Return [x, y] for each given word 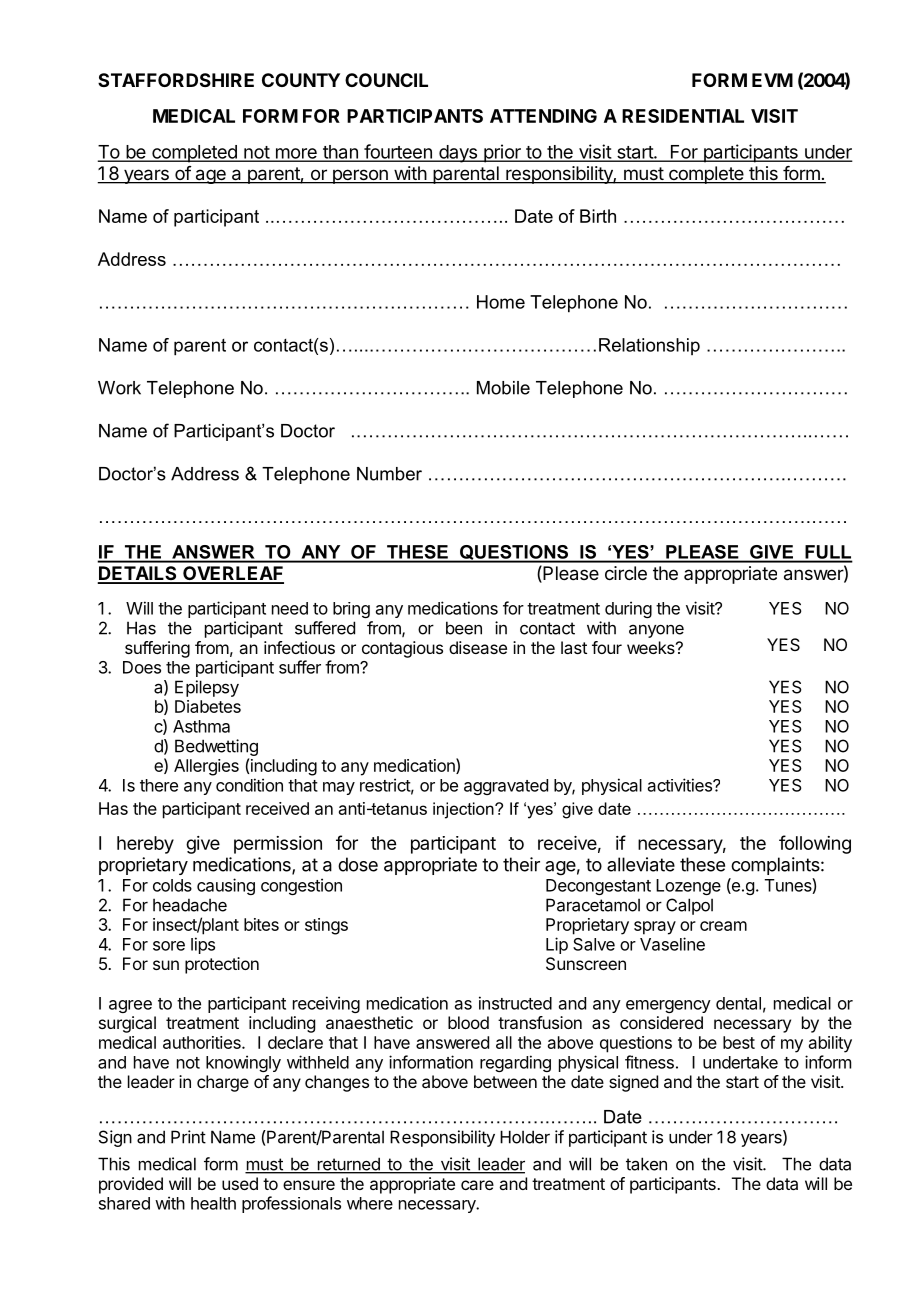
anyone [656, 631]
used [240, 1183]
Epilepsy [207, 688]
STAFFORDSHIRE [176, 80]
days [458, 154]
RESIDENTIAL [683, 116]
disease [478, 647]
